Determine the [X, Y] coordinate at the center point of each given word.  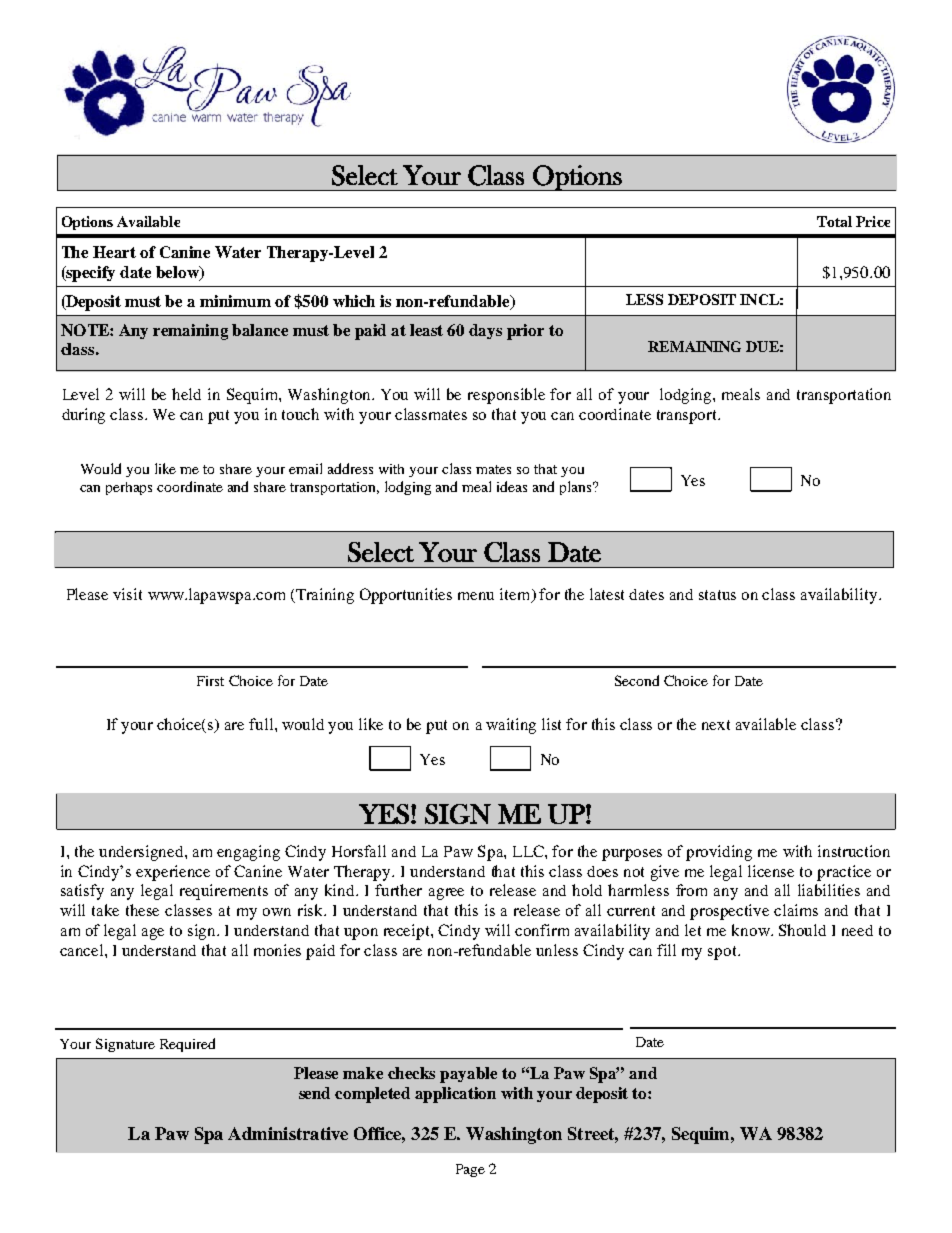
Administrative [288, 1133]
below [179, 273]
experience [173, 873]
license [771, 871]
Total [834, 221]
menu [476, 596]
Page [470, 1170]
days [485, 331]
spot [723, 953]
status [717, 595]
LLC [529, 851]
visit [127, 594]
